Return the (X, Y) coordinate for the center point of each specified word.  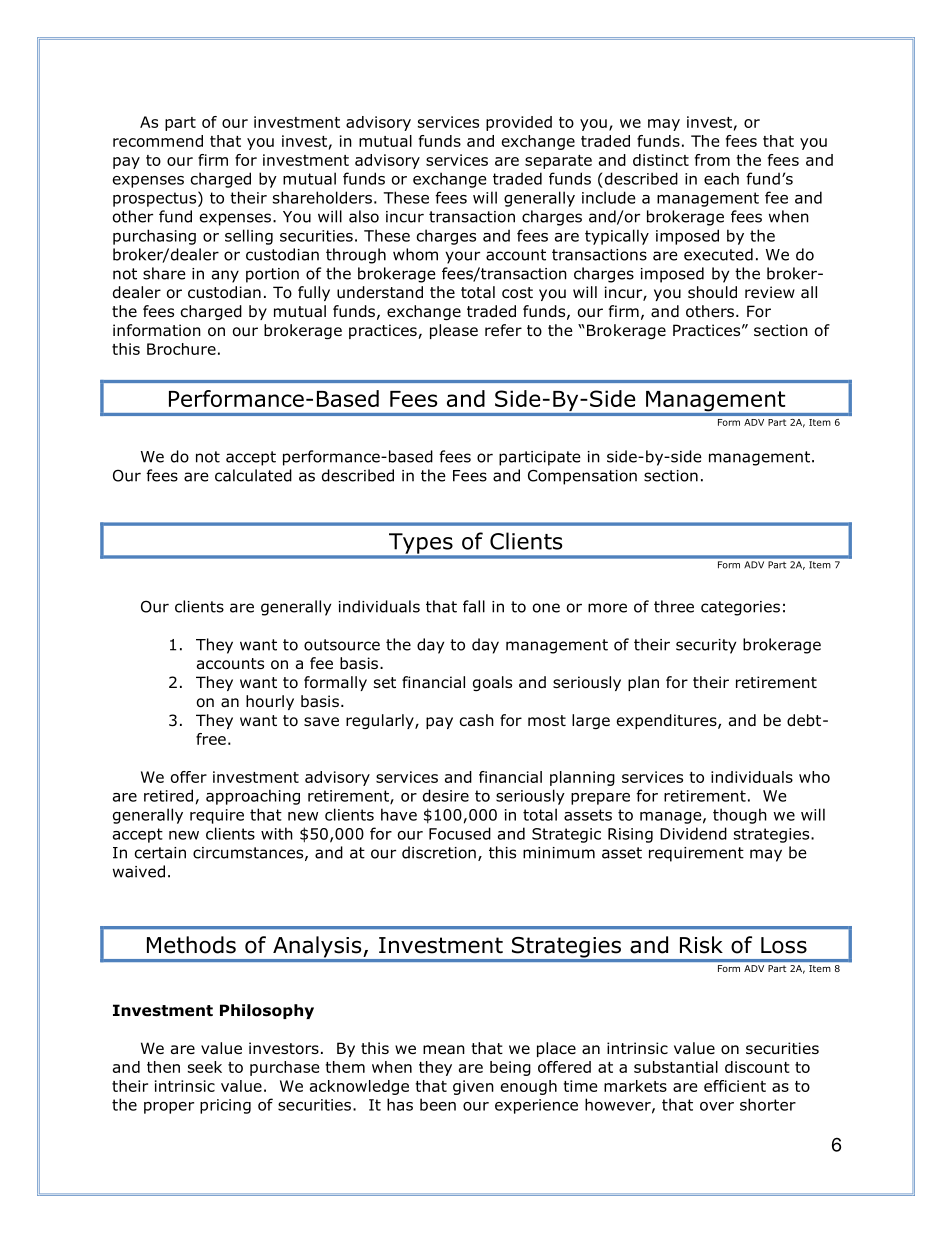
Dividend (693, 833)
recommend (158, 141)
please (454, 331)
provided (519, 123)
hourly (270, 702)
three (674, 606)
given (473, 1087)
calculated (253, 475)
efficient (735, 1086)
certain (160, 853)
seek (205, 1067)
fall (474, 606)
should (712, 292)
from (712, 160)
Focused (460, 833)
